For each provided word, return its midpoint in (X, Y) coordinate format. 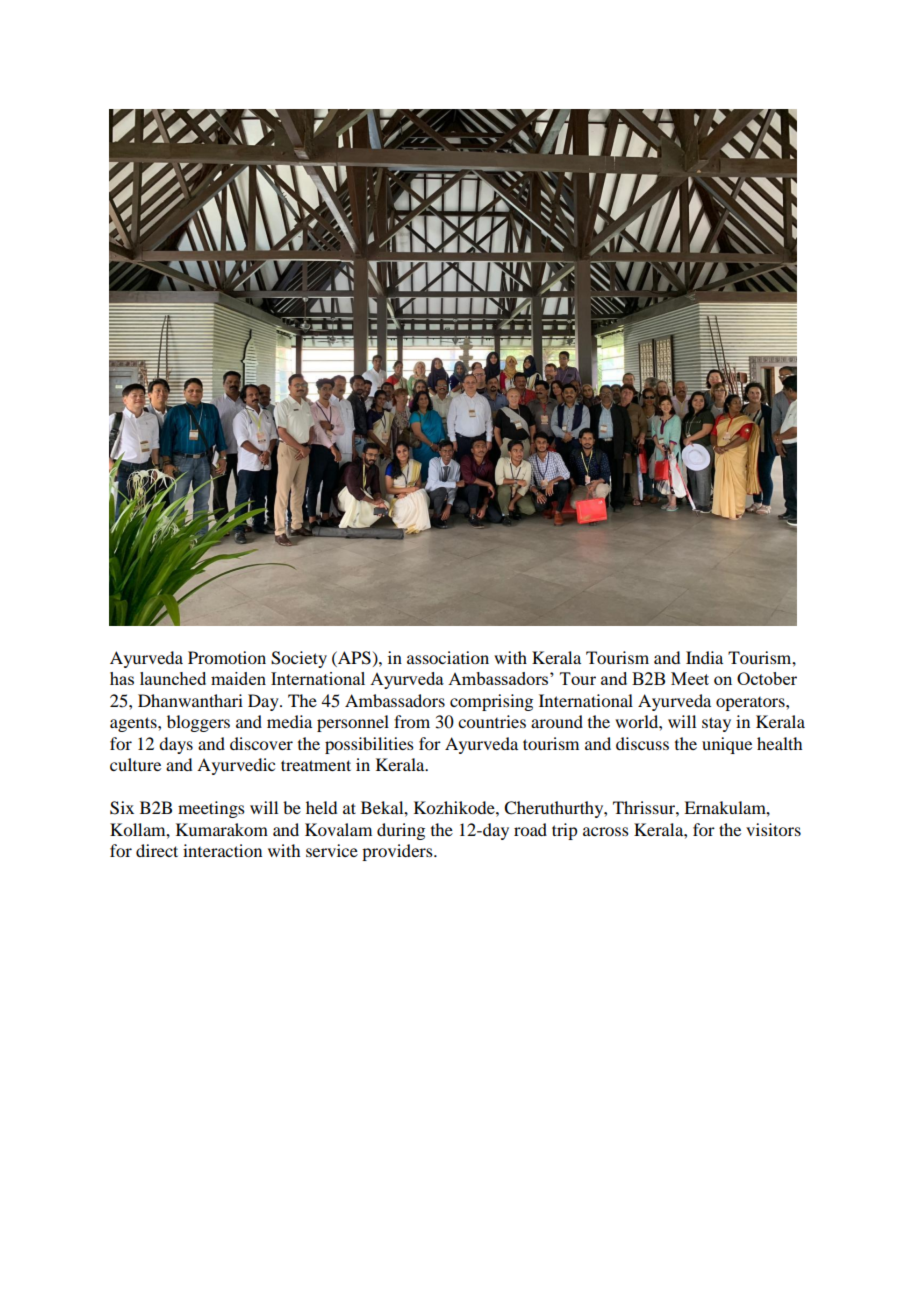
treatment (316, 765)
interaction (222, 850)
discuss (642, 743)
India (704, 657)
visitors (773, 829)
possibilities (369, 745)
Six (122, 808)
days (176, 745)
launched (173, 678)
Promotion (227, 657)
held (321, 807)
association (448, 657)
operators (751, 704)
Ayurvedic (236, 766)
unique (727, 745)
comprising (491, 702)
